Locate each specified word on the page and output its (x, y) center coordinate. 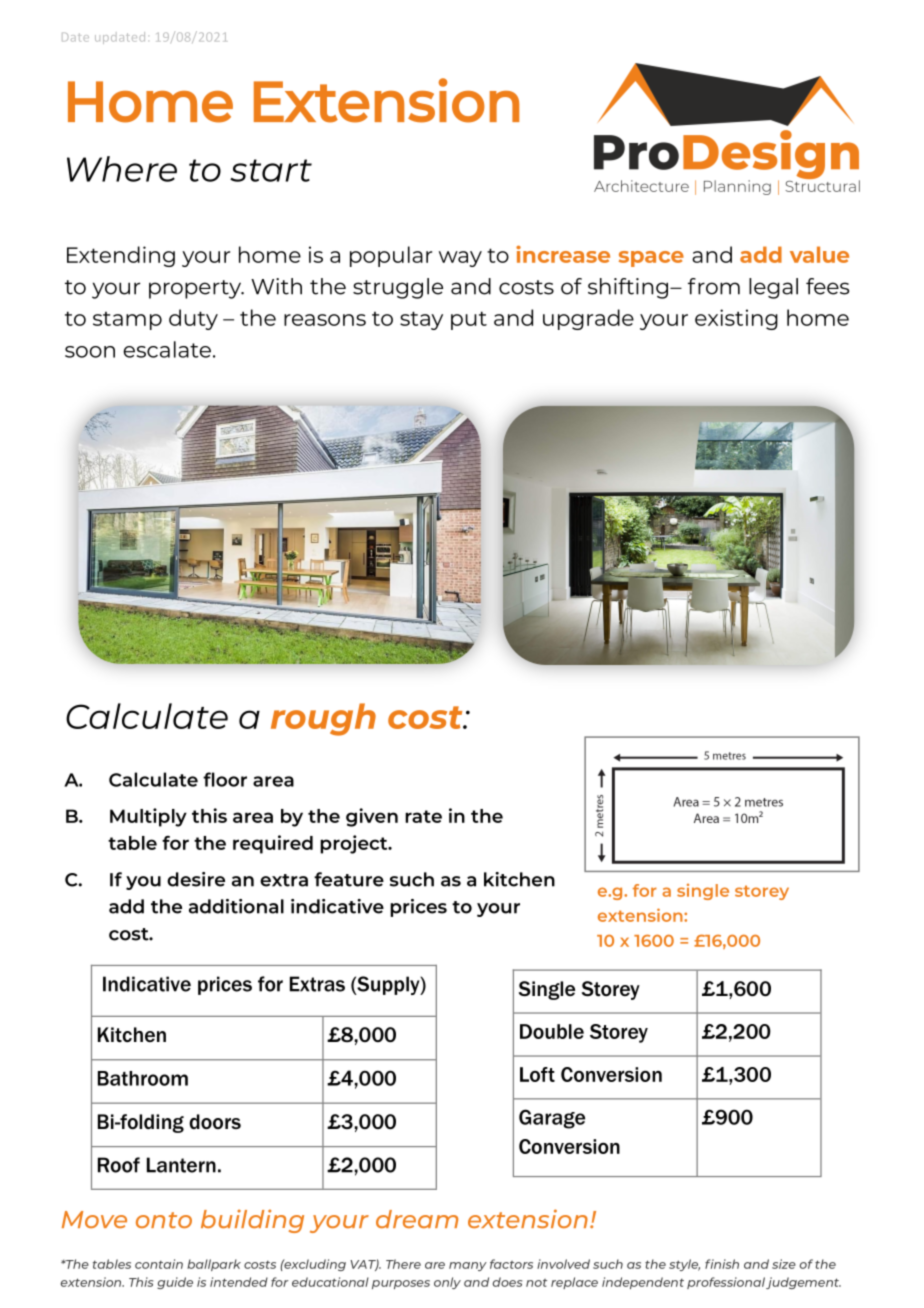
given (372, 817)
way (460, 259)
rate (423, 816)
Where (122, 169)
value (819, 254)
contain (159, 1264)
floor (225, 779)
